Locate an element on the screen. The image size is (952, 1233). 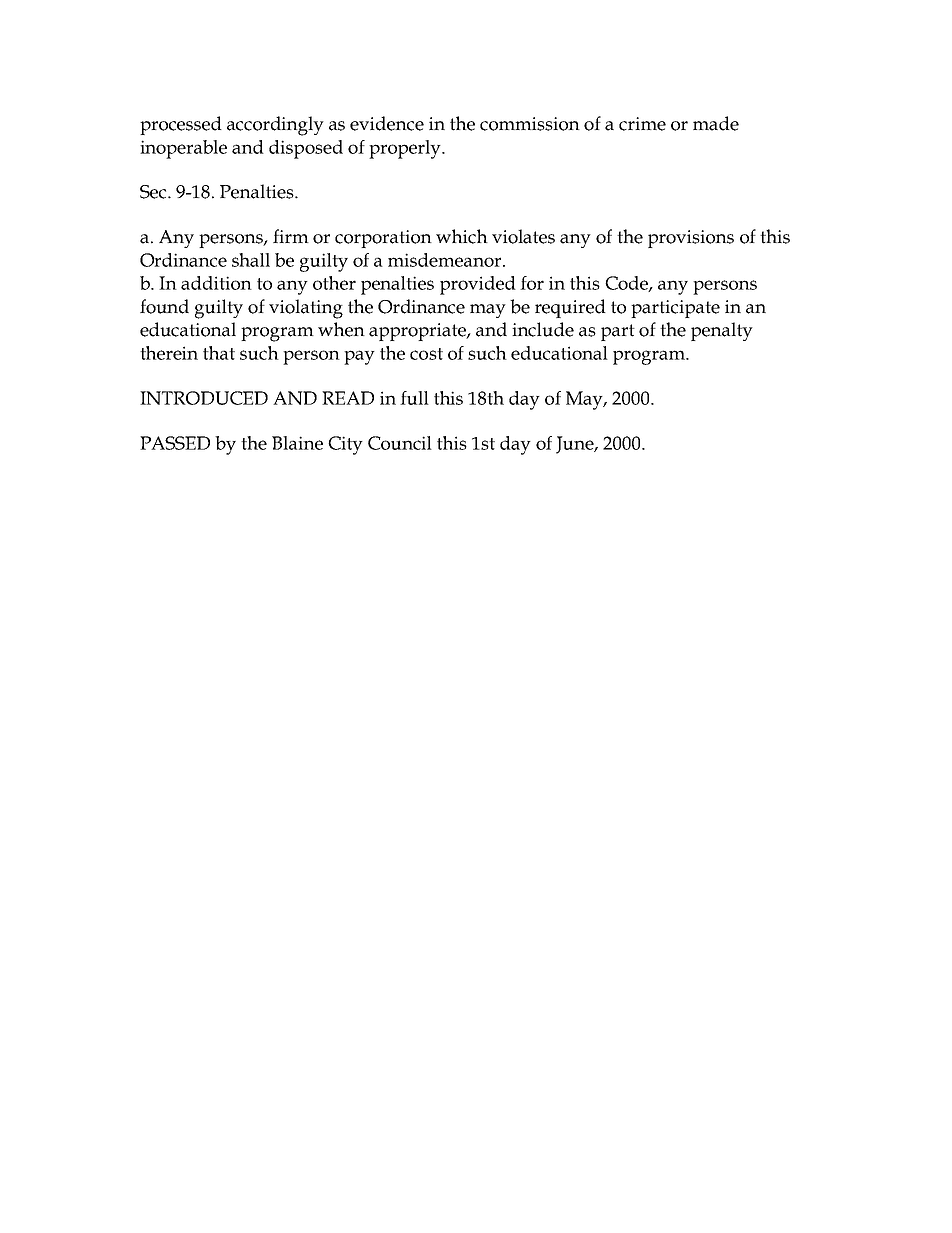
that is located at coordinates (219, 353).
